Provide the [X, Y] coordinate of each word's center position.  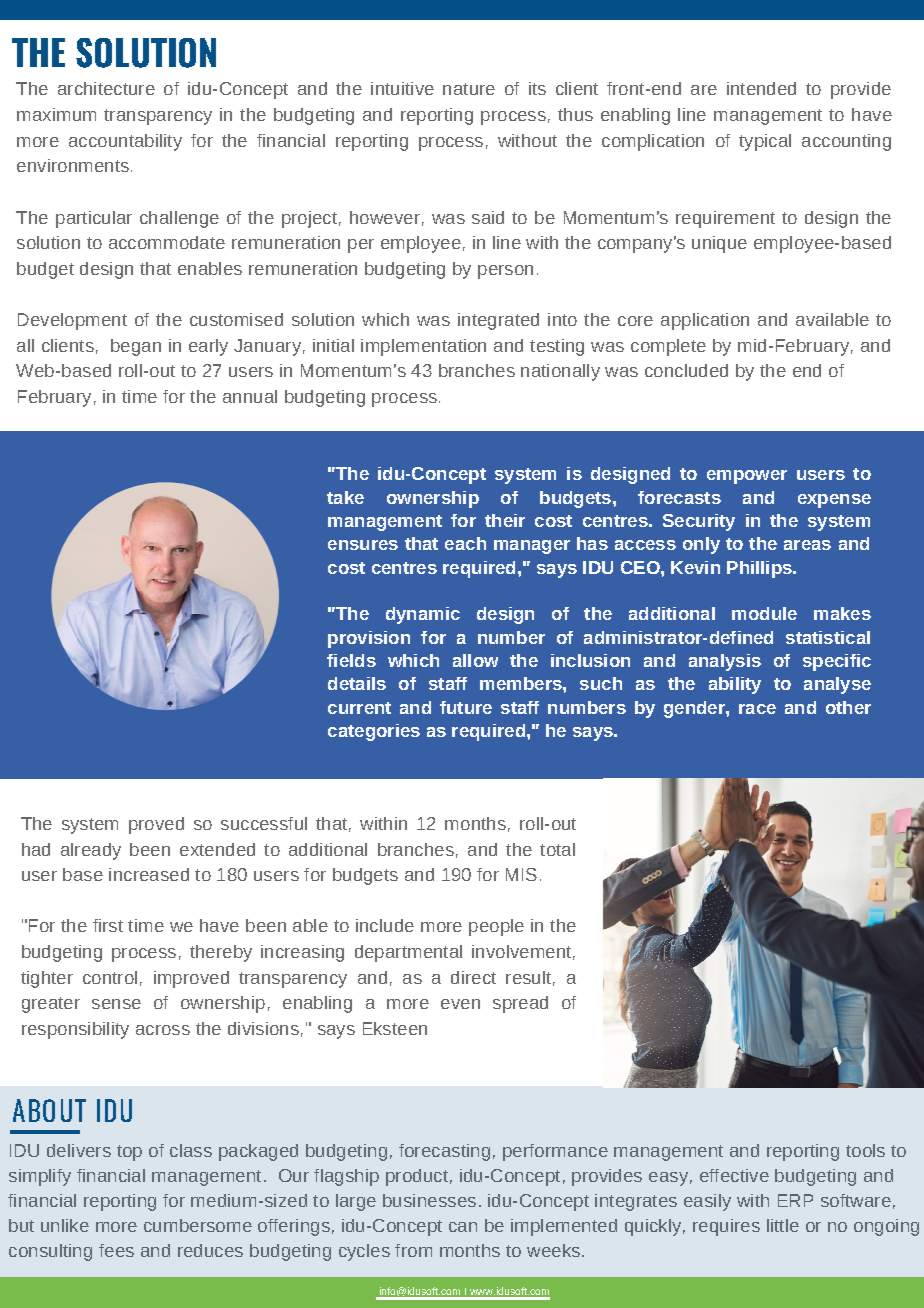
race [757, 709]
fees [116, 1250]
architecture [106, 88]
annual [250, 396]
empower [747, 477]
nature [469, 89]
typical [765, 142]
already [91, 851]
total [557, 849]
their [505, 520]
